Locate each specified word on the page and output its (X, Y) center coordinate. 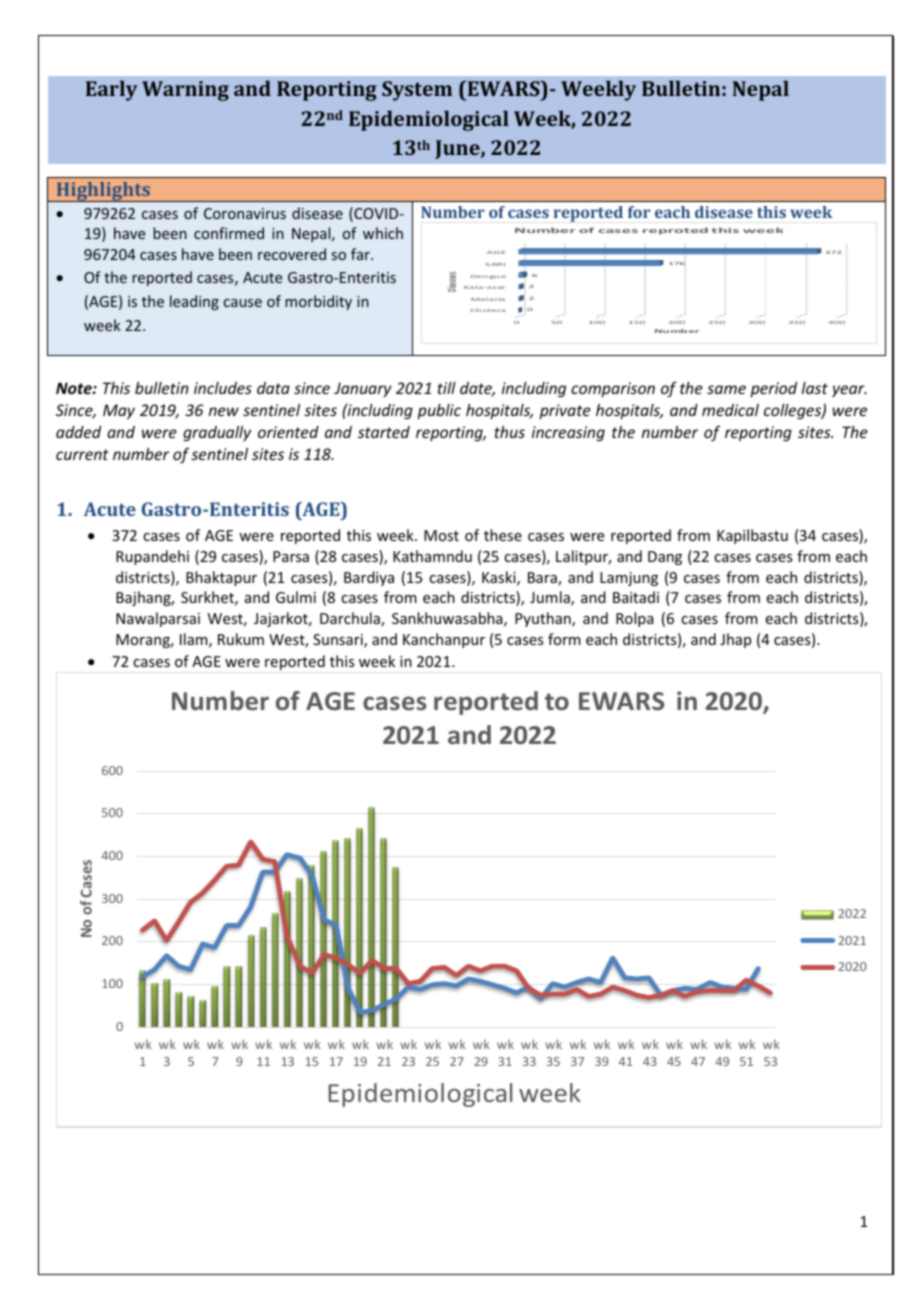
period (773, 389)
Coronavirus (245, 213)
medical (730, 410)
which (383, 233)
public (439, 411)
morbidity (318, 302)
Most (441, 535)
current (82, 454)
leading (194, 302)
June (458, 149)
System (417, 91)
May (119, 411)
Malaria (488, 299)
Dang (665, 558)
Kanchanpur (444, 640)
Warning (185, 91)
